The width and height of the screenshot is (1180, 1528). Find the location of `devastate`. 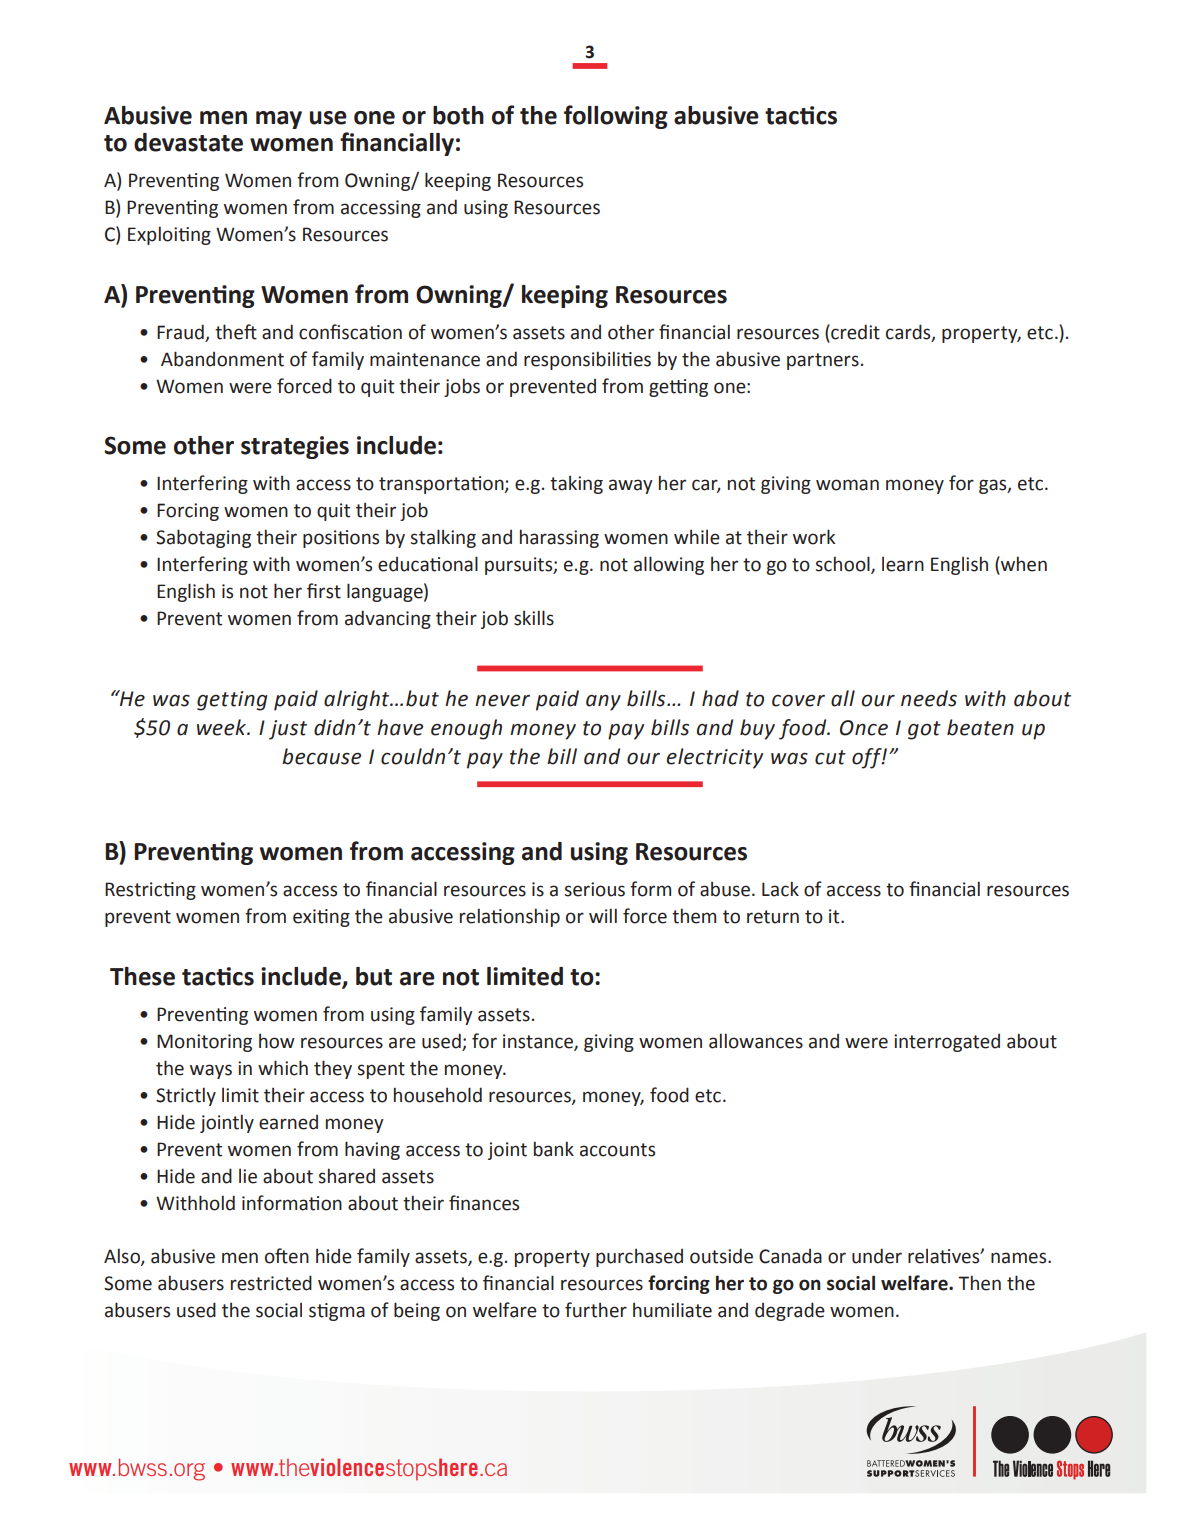

devastate is located at coordinates (188, 142).
